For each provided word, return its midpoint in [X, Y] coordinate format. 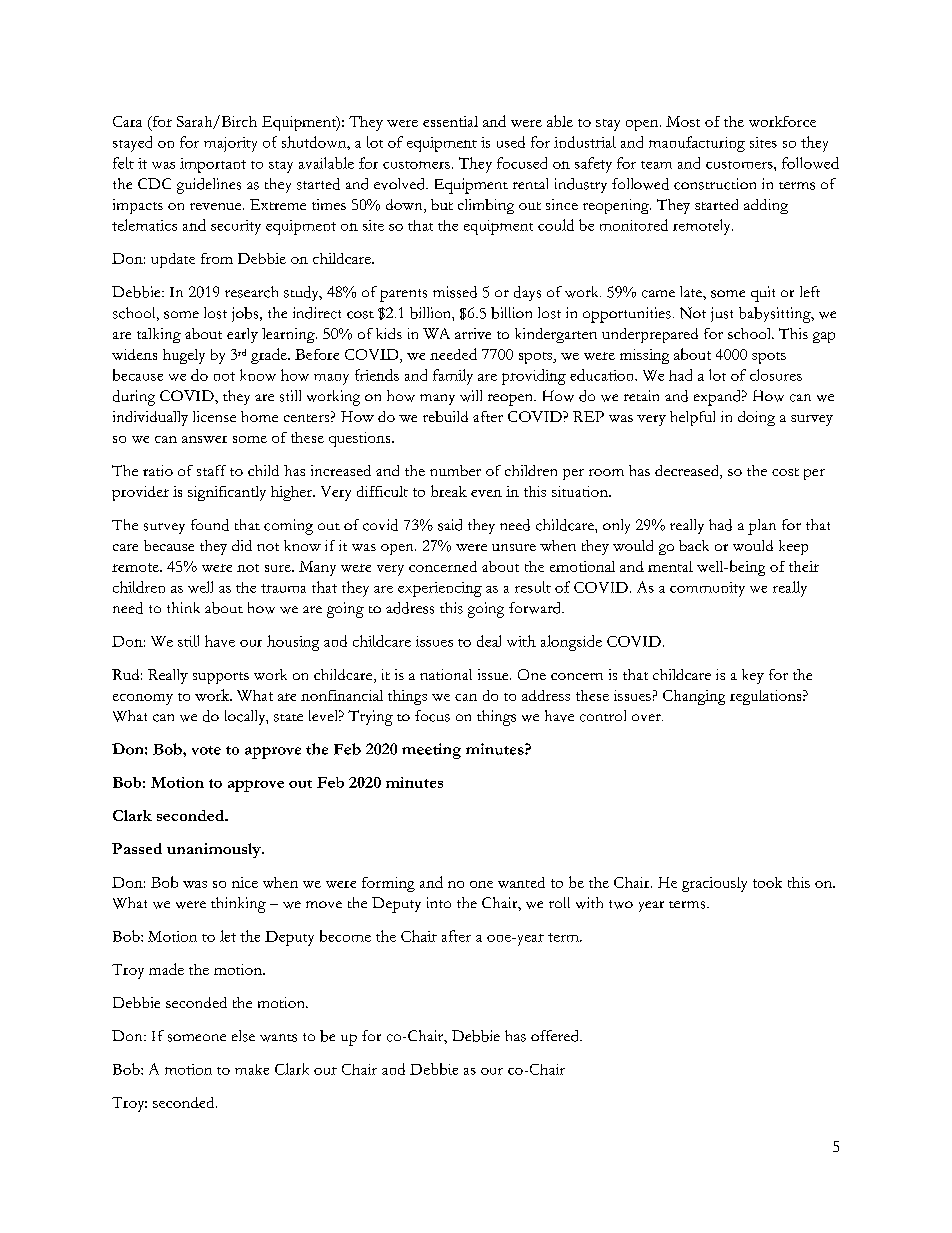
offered [556, 1036]
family [453, 377]
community [707, 589]
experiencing [440, 589]
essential [450, 121]
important [213, 165]
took [767, 882]
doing [756, 418]
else [243, 1036]
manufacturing [697, 144]
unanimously [215, 850]
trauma [283, 588]
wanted [521, 882]
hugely [184, 356]
